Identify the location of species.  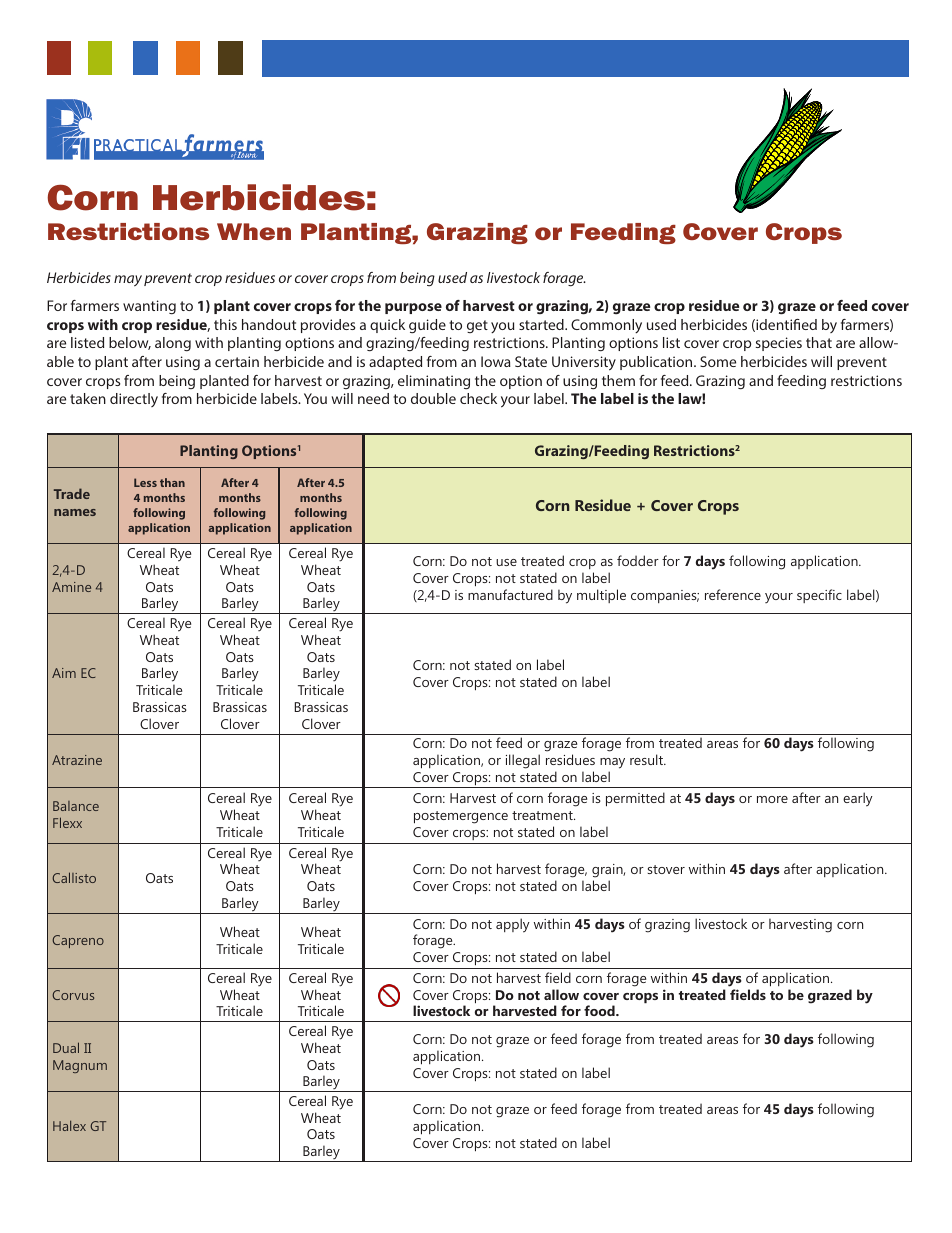
(779, 344).
